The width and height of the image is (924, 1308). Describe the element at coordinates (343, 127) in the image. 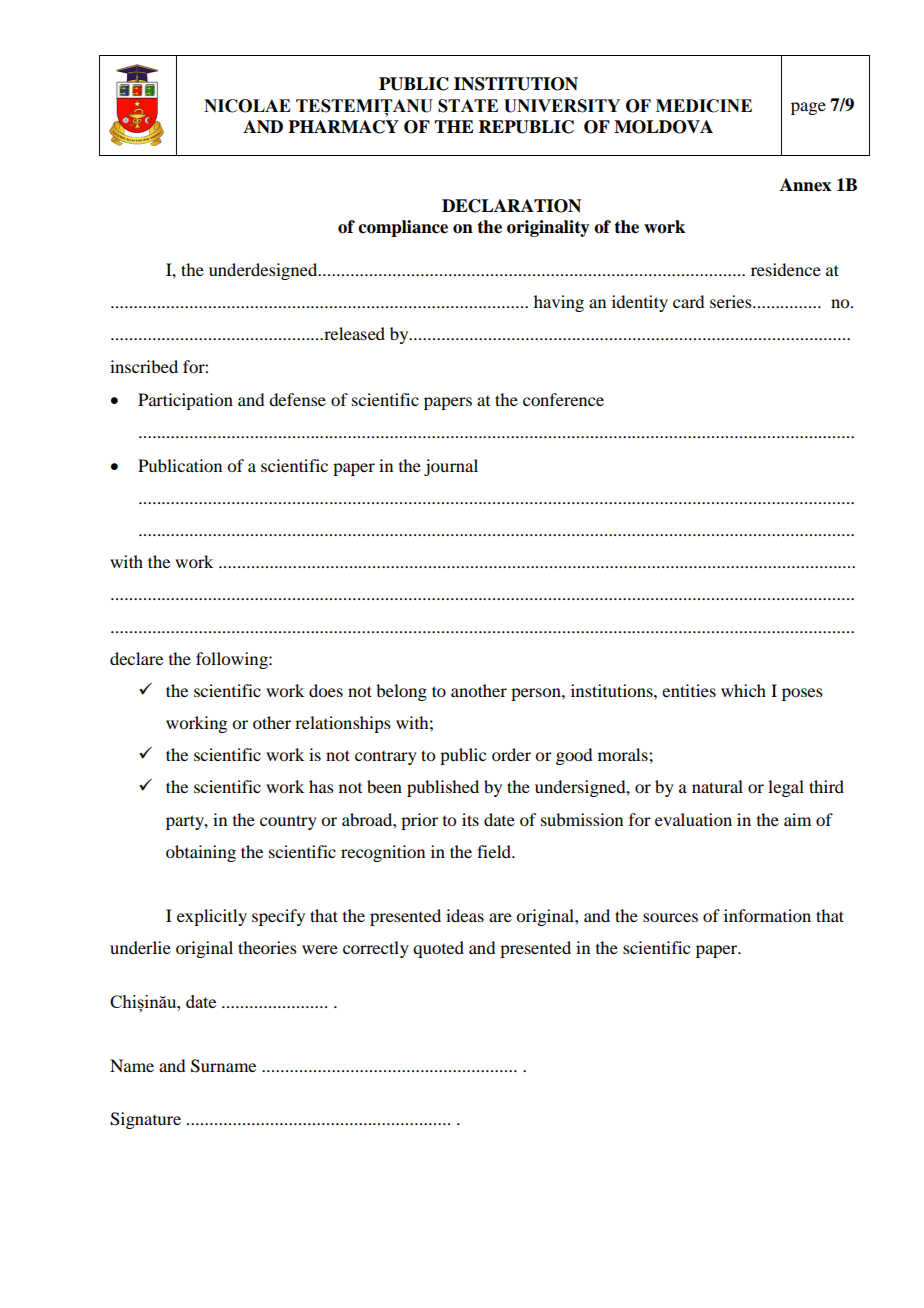

I see `PHARMACY` at that location.
